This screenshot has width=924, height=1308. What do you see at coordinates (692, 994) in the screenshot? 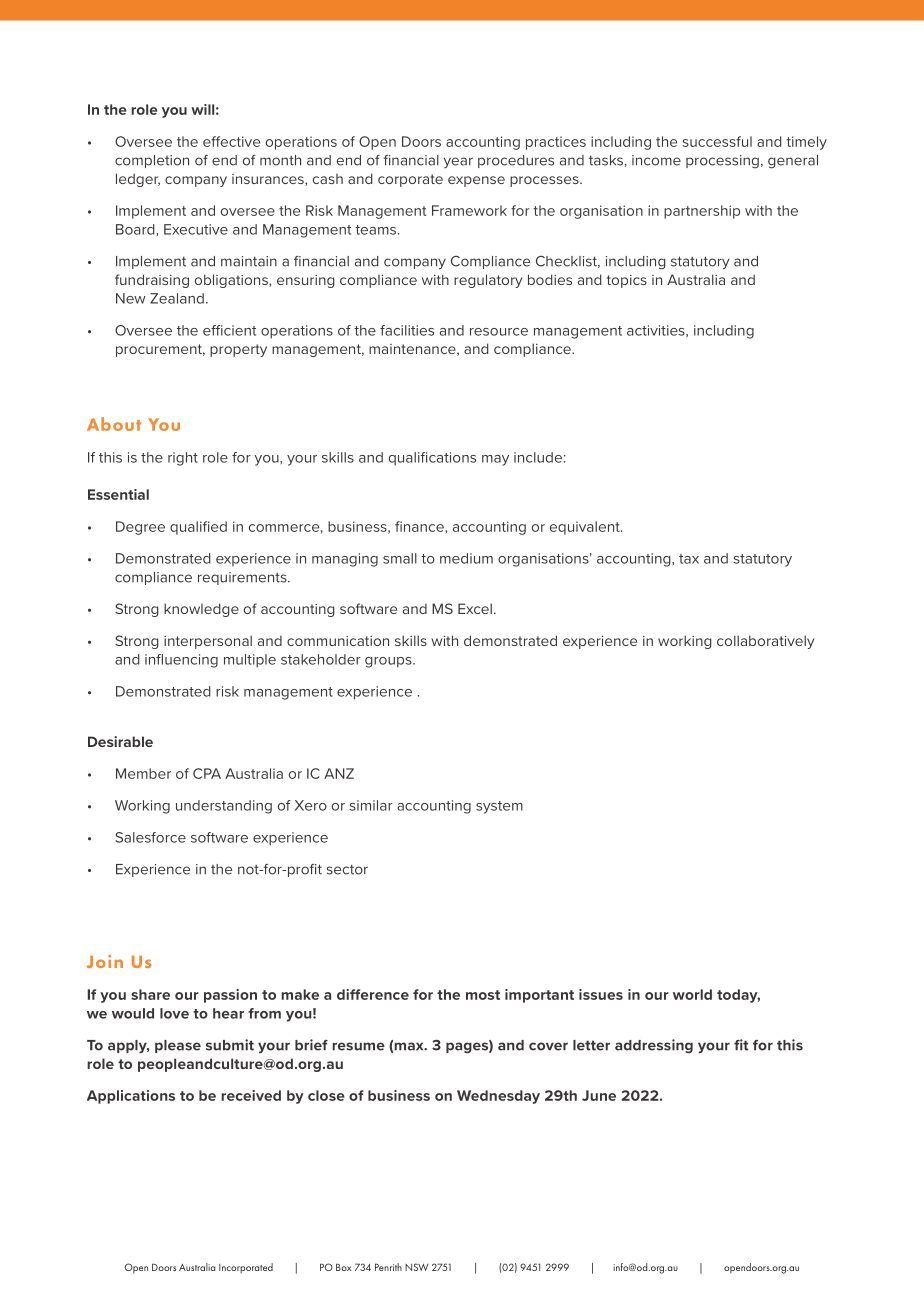
I see `world` at bounding box center [692, 994].
